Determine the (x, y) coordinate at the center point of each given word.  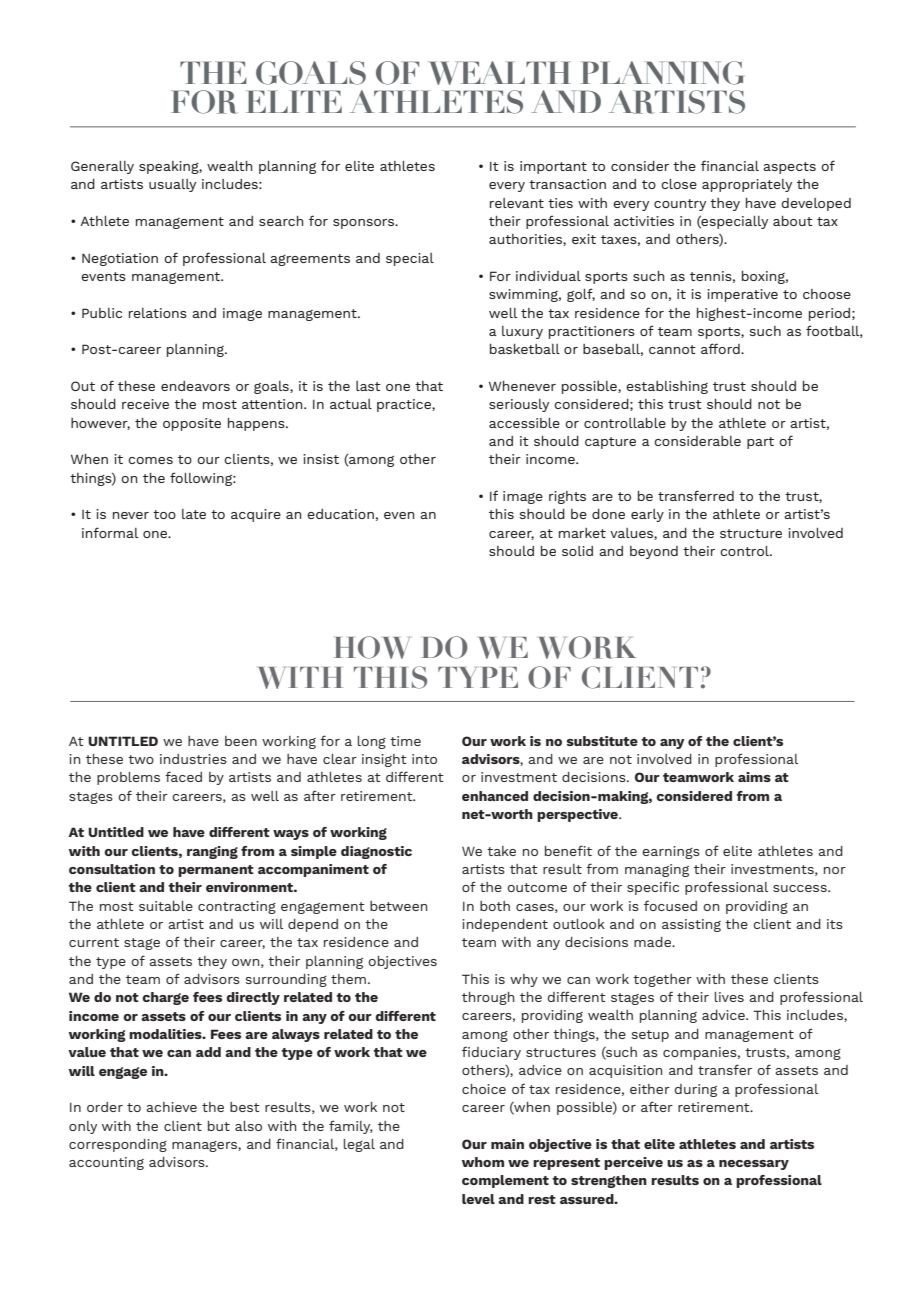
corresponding (118, 1145)
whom (483, 1162)
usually (172, 185)
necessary (754, 1165)
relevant (517, 203)
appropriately (747, 185)
